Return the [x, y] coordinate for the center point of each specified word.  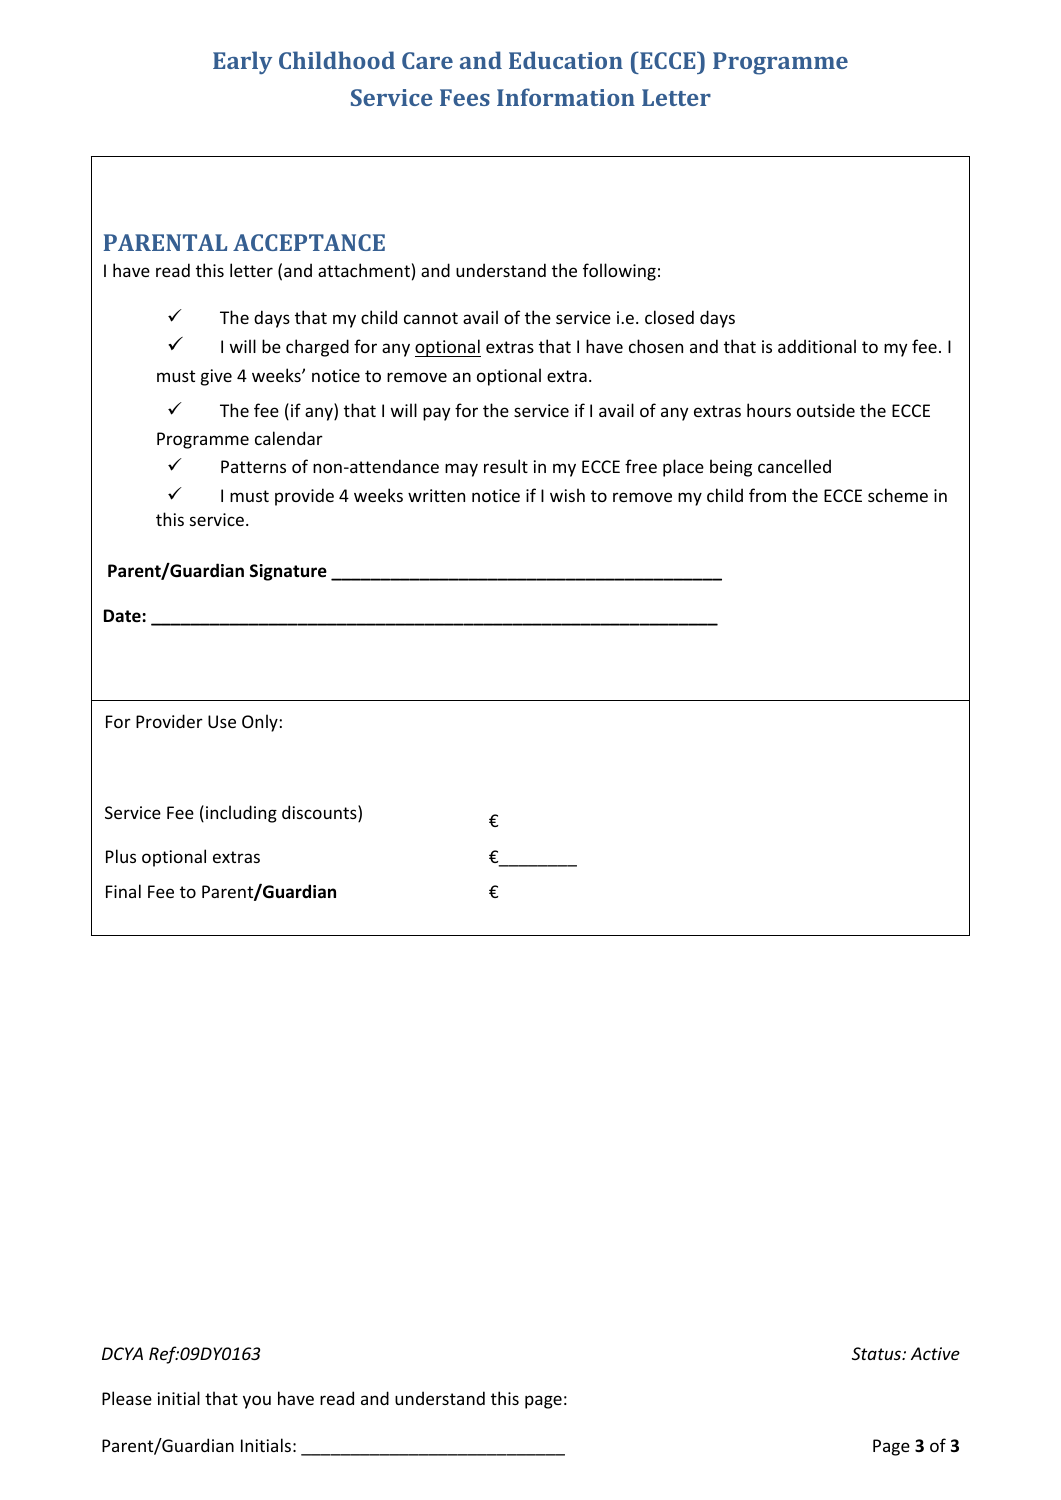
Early [242, 62]
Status [878, 1353]
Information [566, 97]
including [241, 814]
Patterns [253, 466]
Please [127, 1398]
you [257, 1402]
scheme [898, 495]
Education [566, 60]
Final [123, 891]
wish [567, 495]
